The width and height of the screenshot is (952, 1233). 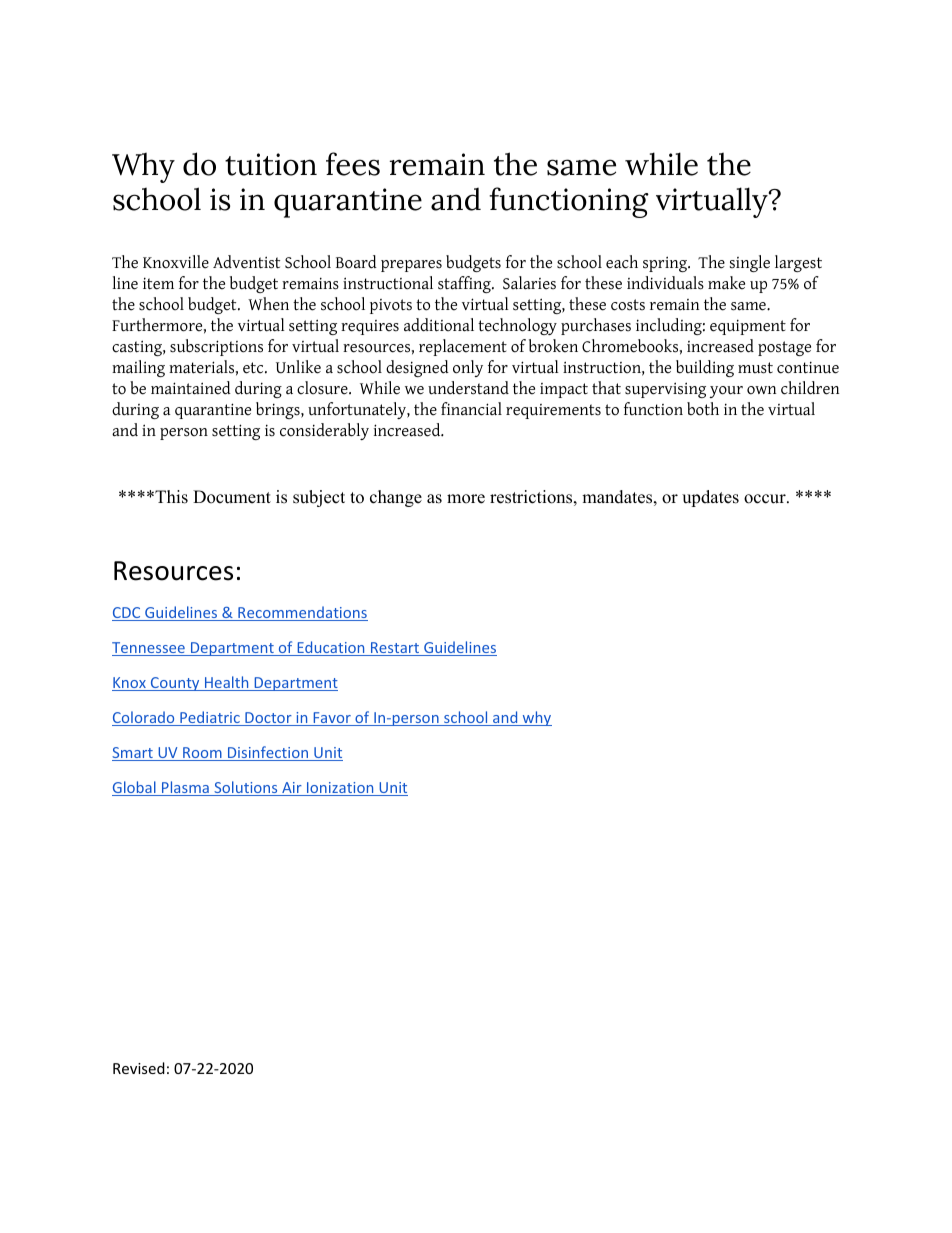 I want to click on Solutions, so click(x=246, y=788).
